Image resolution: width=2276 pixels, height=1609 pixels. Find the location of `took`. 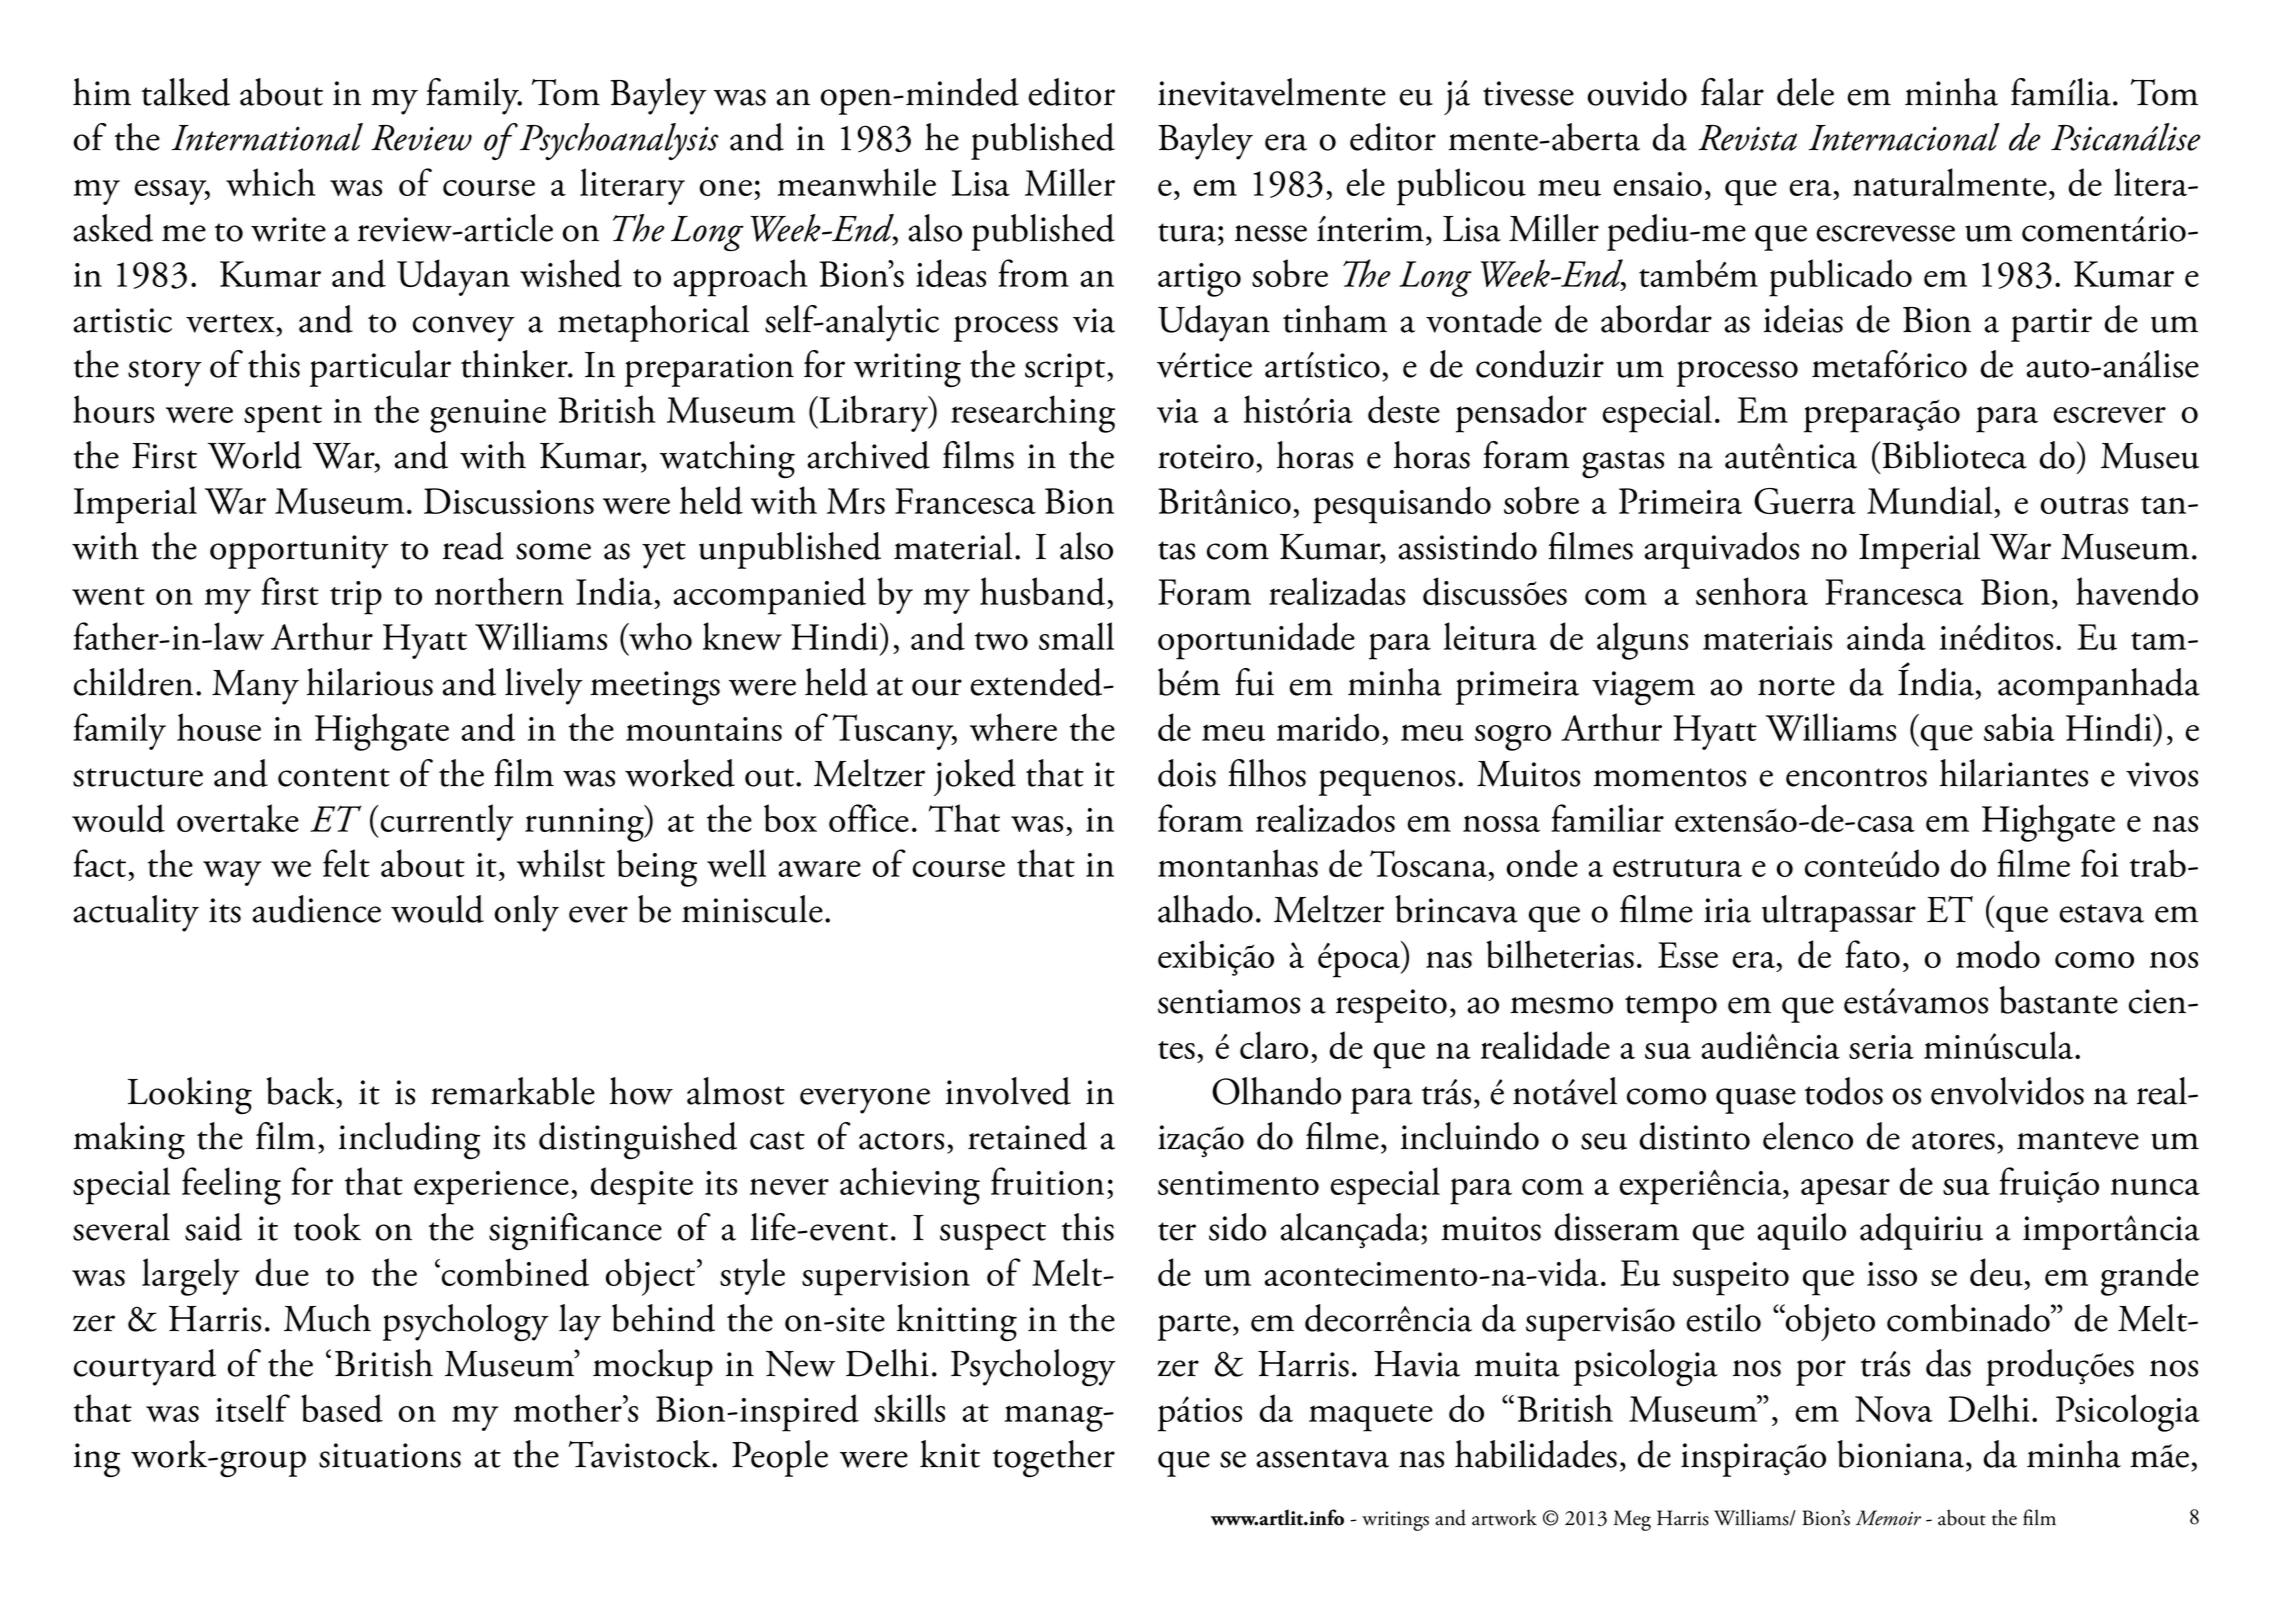

took is located at coordinates (327, 1227).
